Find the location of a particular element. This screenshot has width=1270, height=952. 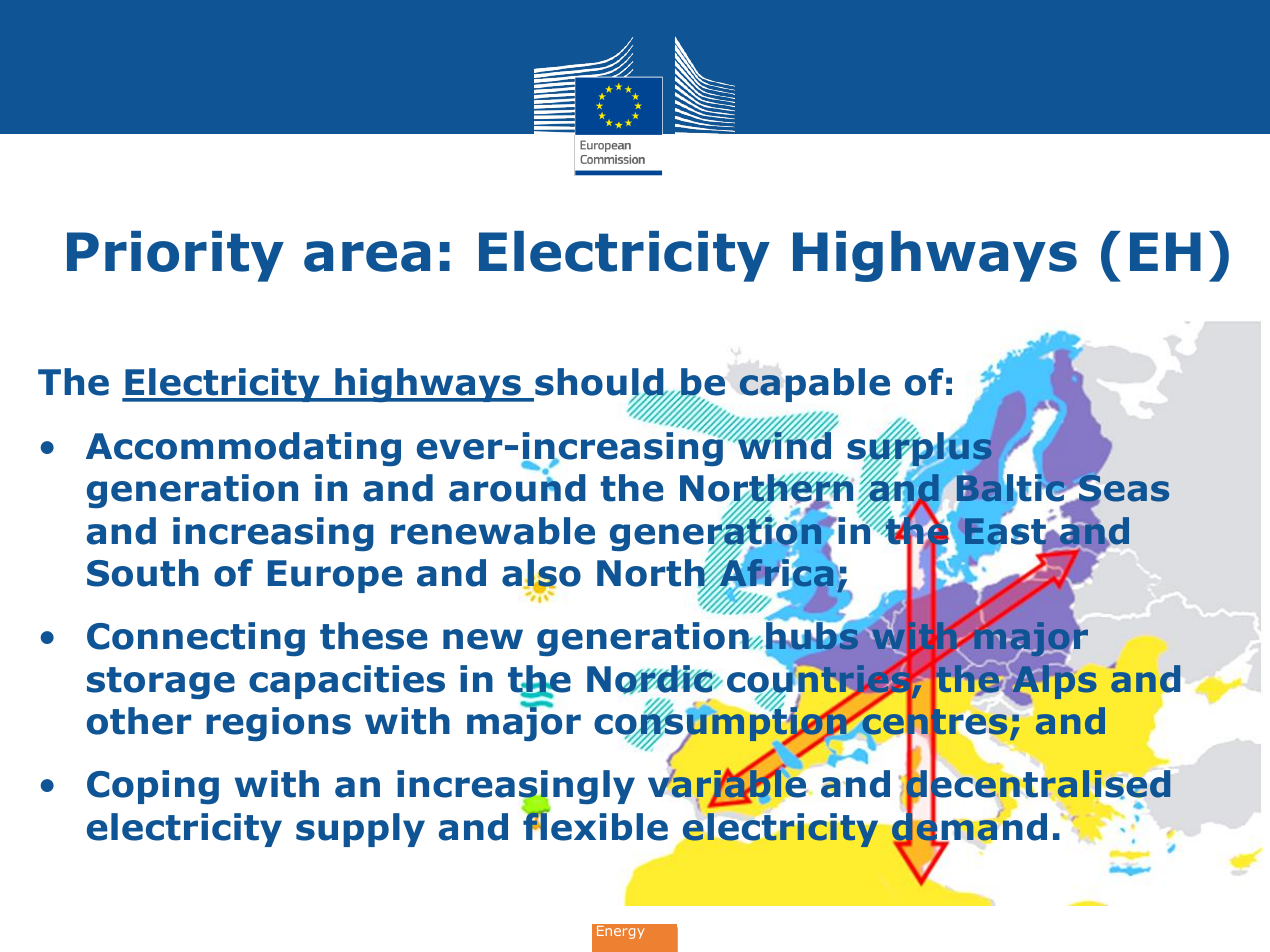

Alps is located at coordinates (1054, 681).
